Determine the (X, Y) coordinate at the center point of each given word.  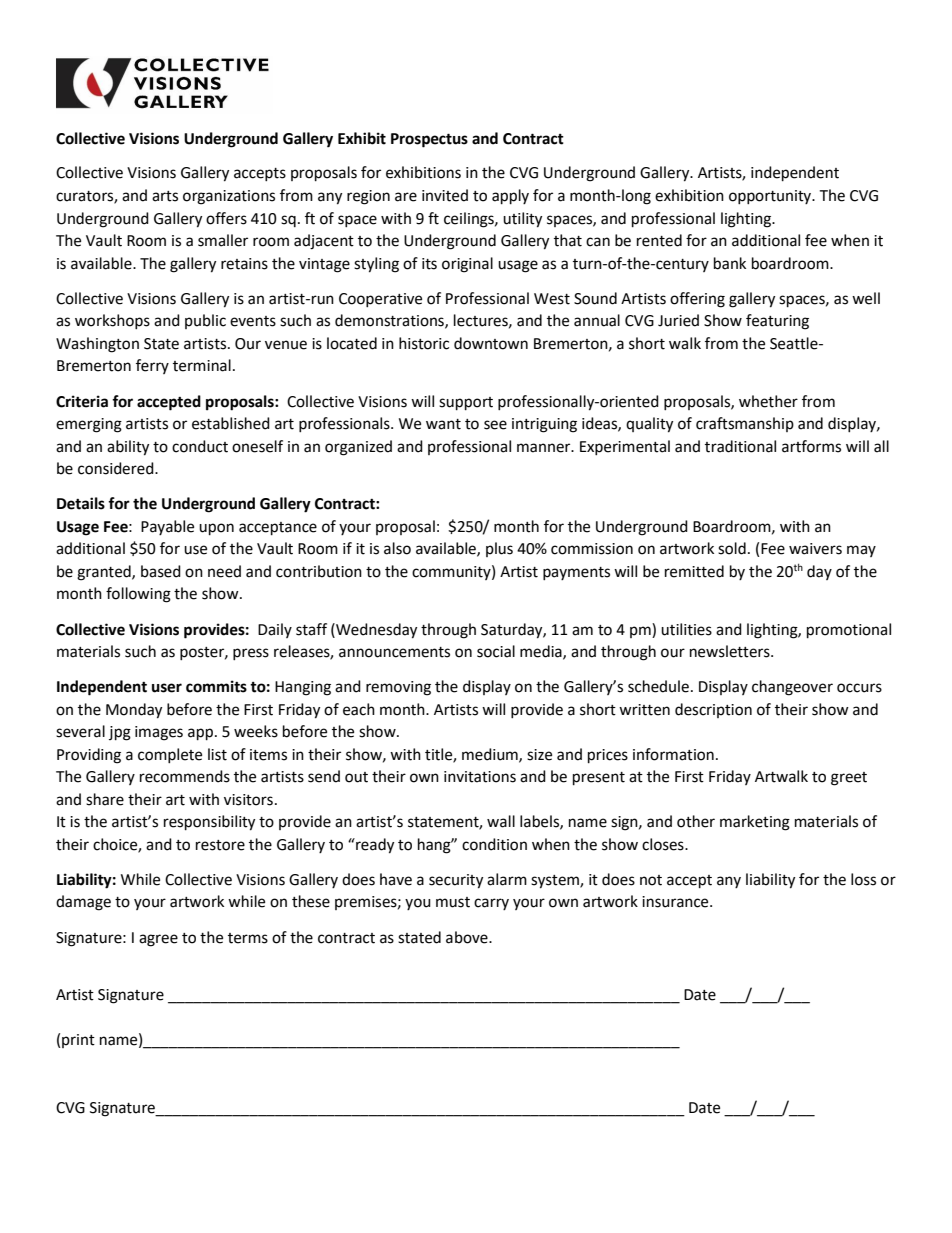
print (78, 1041)
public (205, 321)
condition (494, 844)
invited (445, 195)
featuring (777, 322)
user (167, 688)
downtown (491, 343)
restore (220, 845)
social (496, 651)
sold (732, 548)
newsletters (731, 651)
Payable (167, 527)
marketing (755, 823)
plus (499, 549)
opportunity (771, 197)
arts (165, 196)
